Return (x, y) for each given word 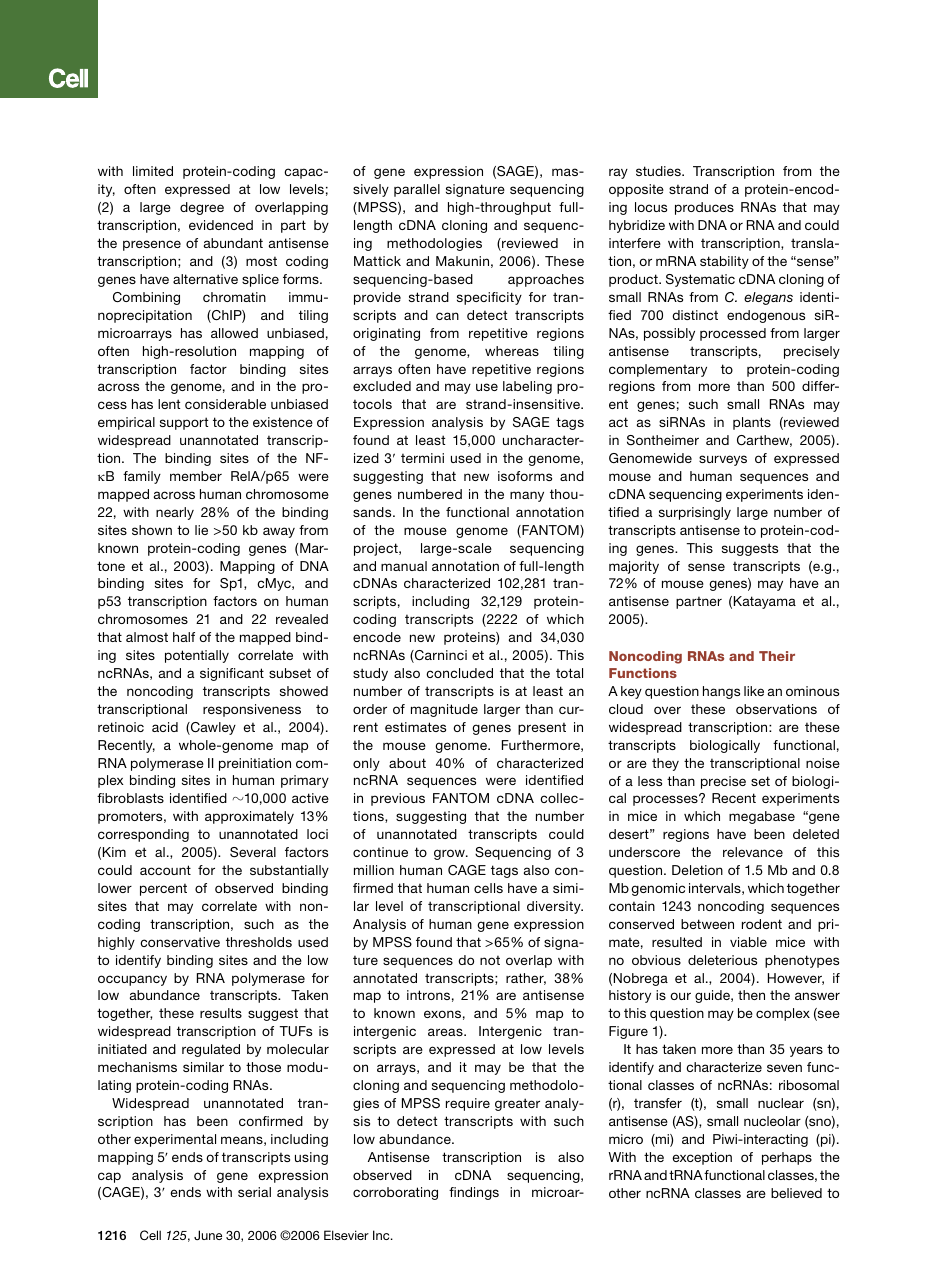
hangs (721, 692)
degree (202, 208)
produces (704, 208)
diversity (555, 907)
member (196, 476)
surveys (723, 460)
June (208, 1235)
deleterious (722, 960)
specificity (489, 298)
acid (165, 727)
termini (422, 458)
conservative (180, 942)
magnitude (444, 710)
